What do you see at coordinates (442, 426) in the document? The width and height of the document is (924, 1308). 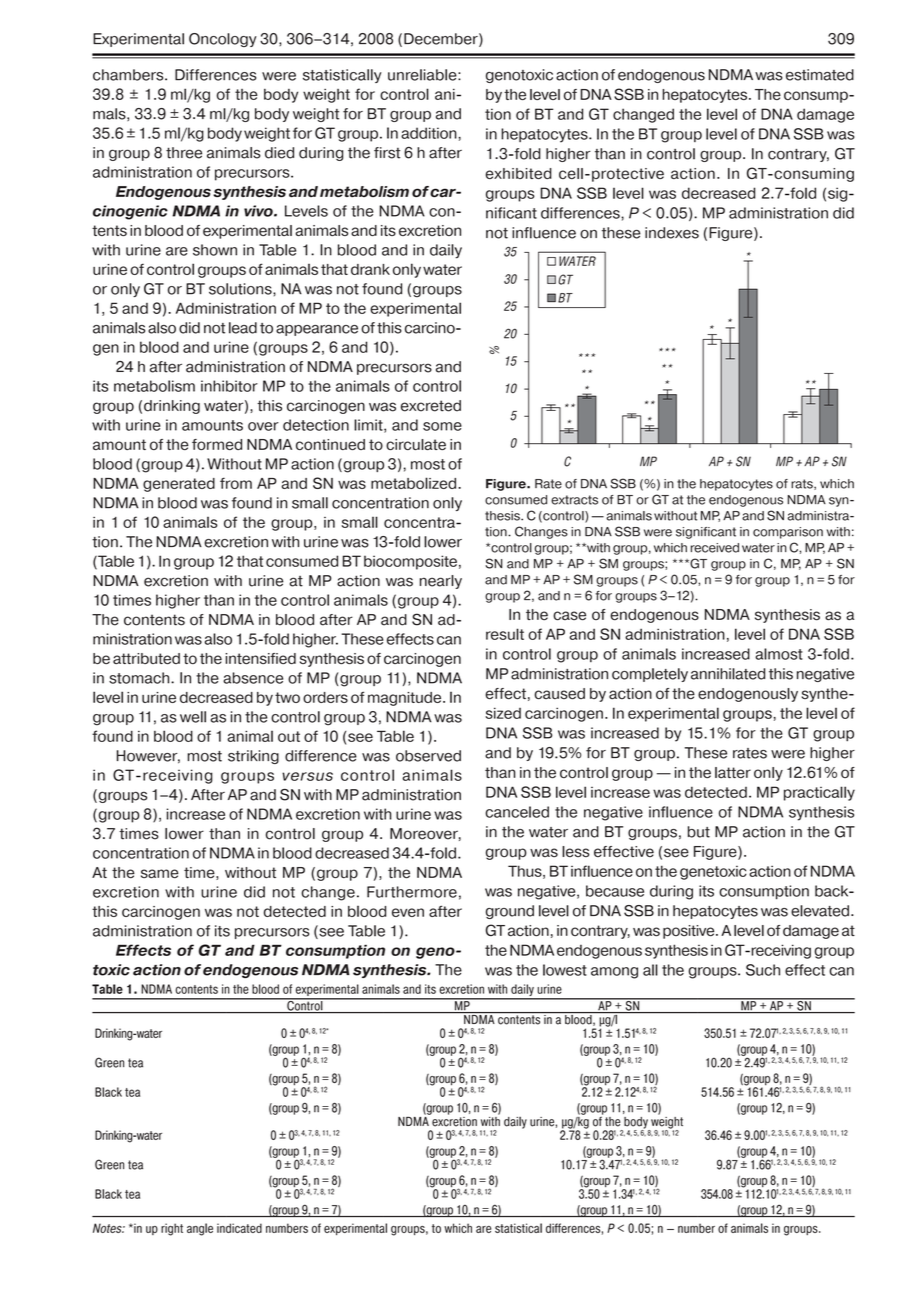 I see `some` at bounding box center [442, 426].
